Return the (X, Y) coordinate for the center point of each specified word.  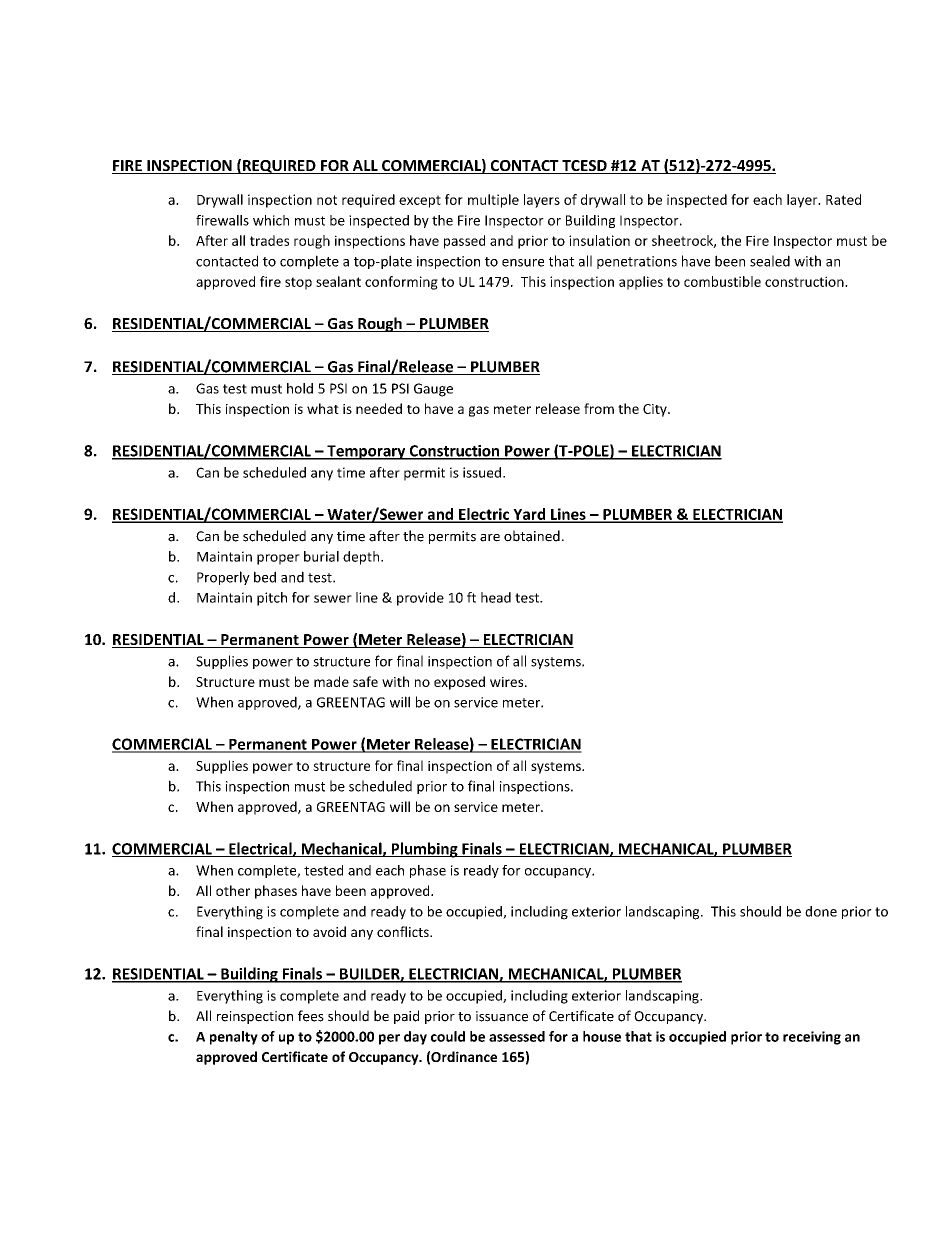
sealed (770, 261)
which (271, 220)
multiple (493, 201)
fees (311, 1016)
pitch (272, 599)
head (496, 597)
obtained (532, 536)
